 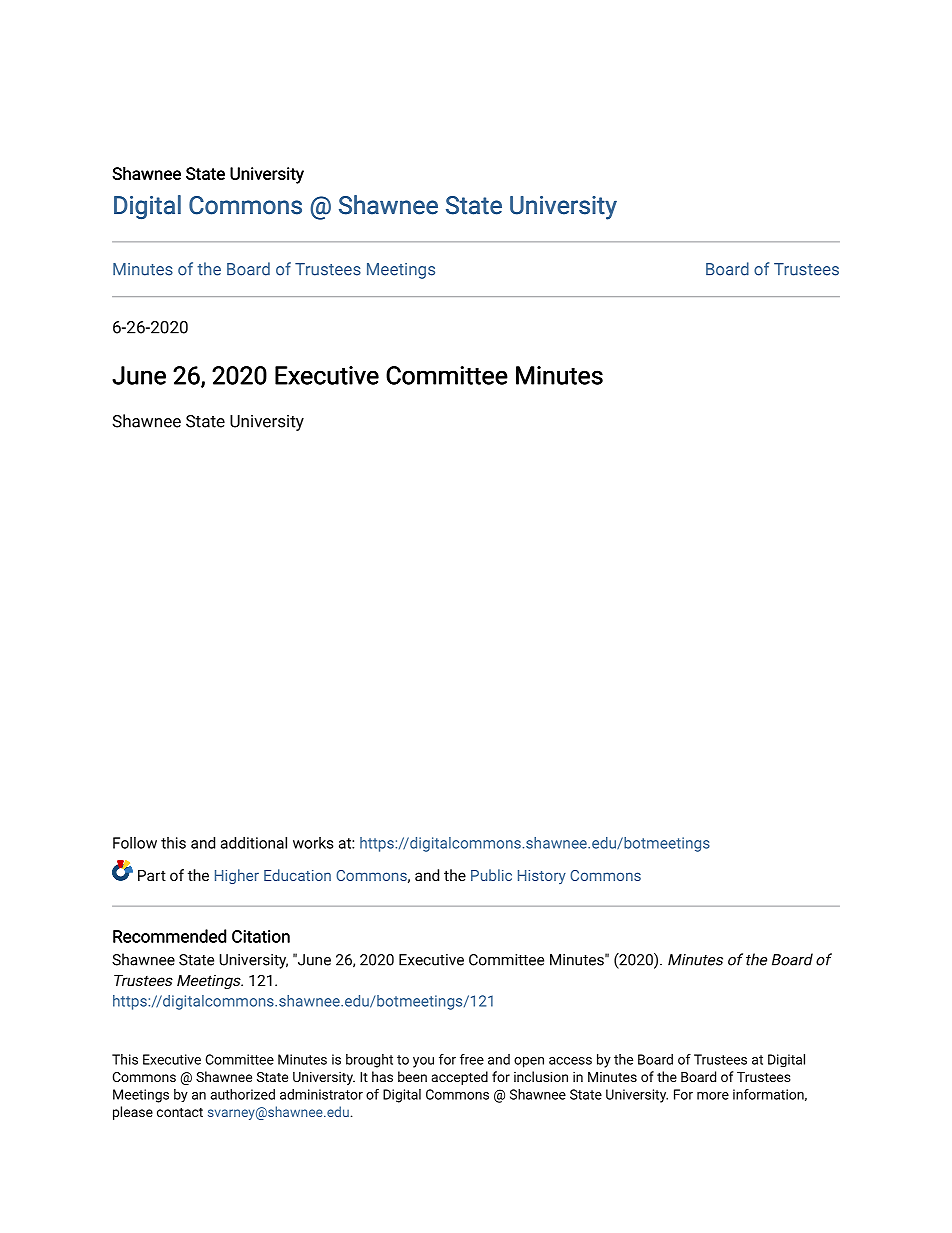 I want to click on Citation, so click(x=261, y=936).
